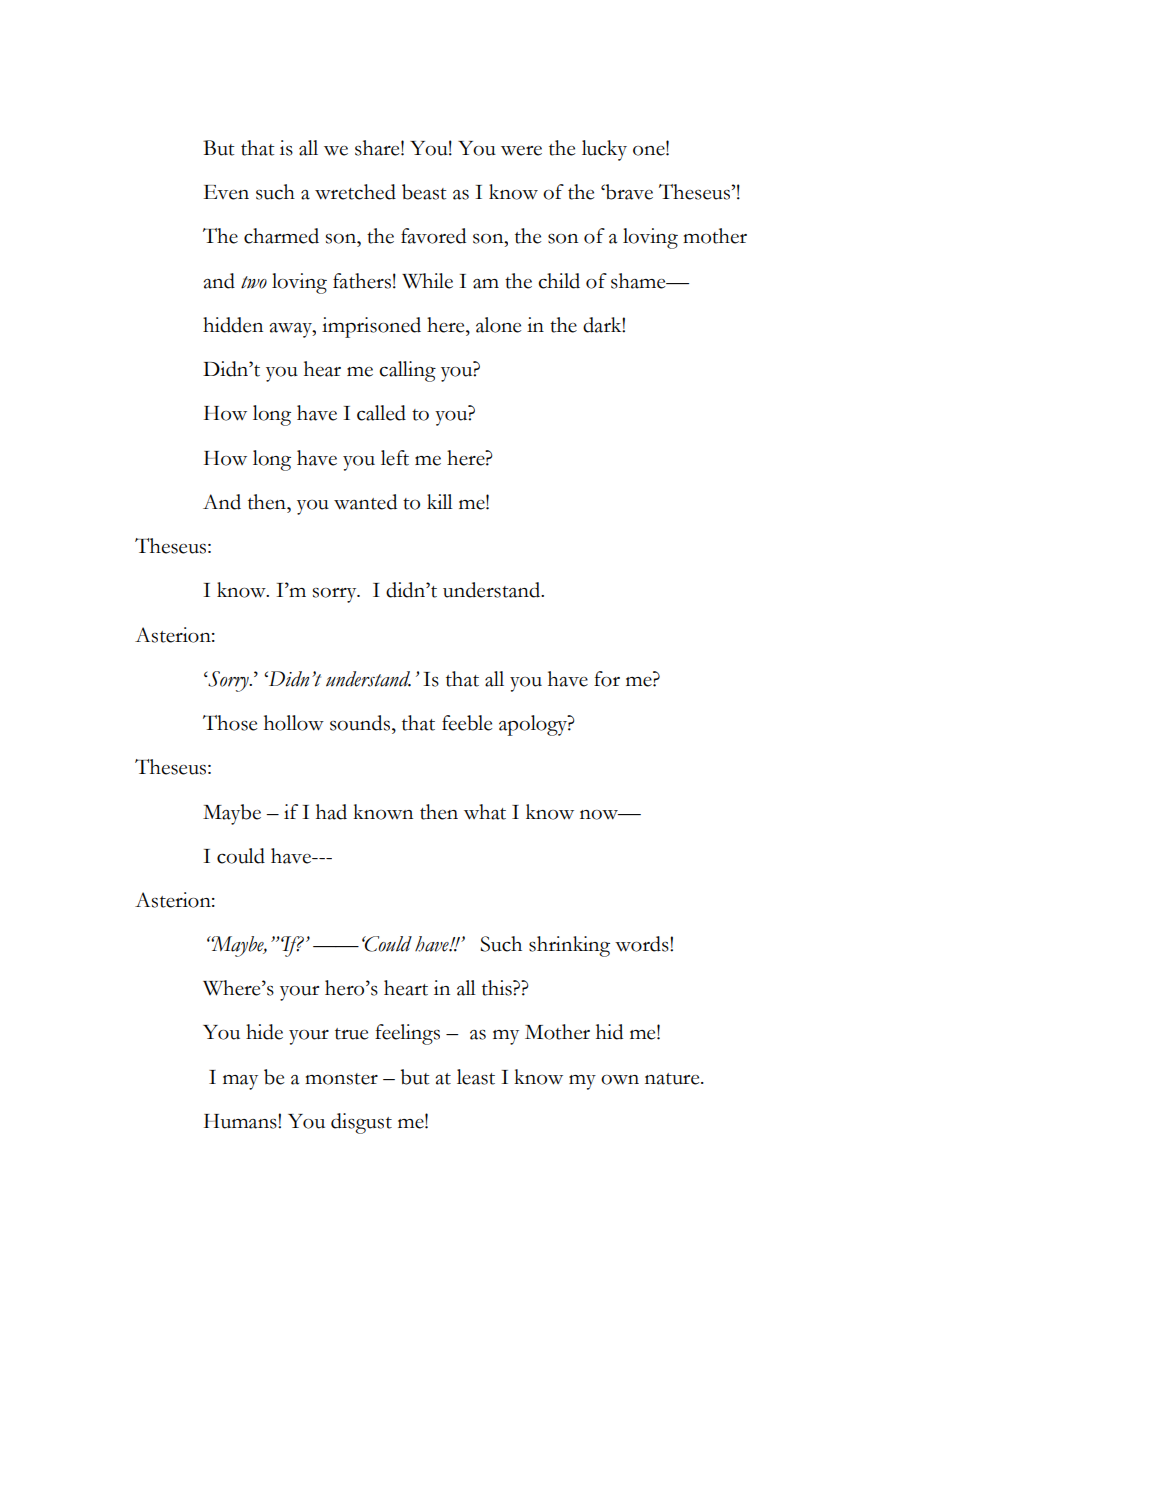 This document has height=1490, width=1151. I want to click on hollow, so click(294, 723).
